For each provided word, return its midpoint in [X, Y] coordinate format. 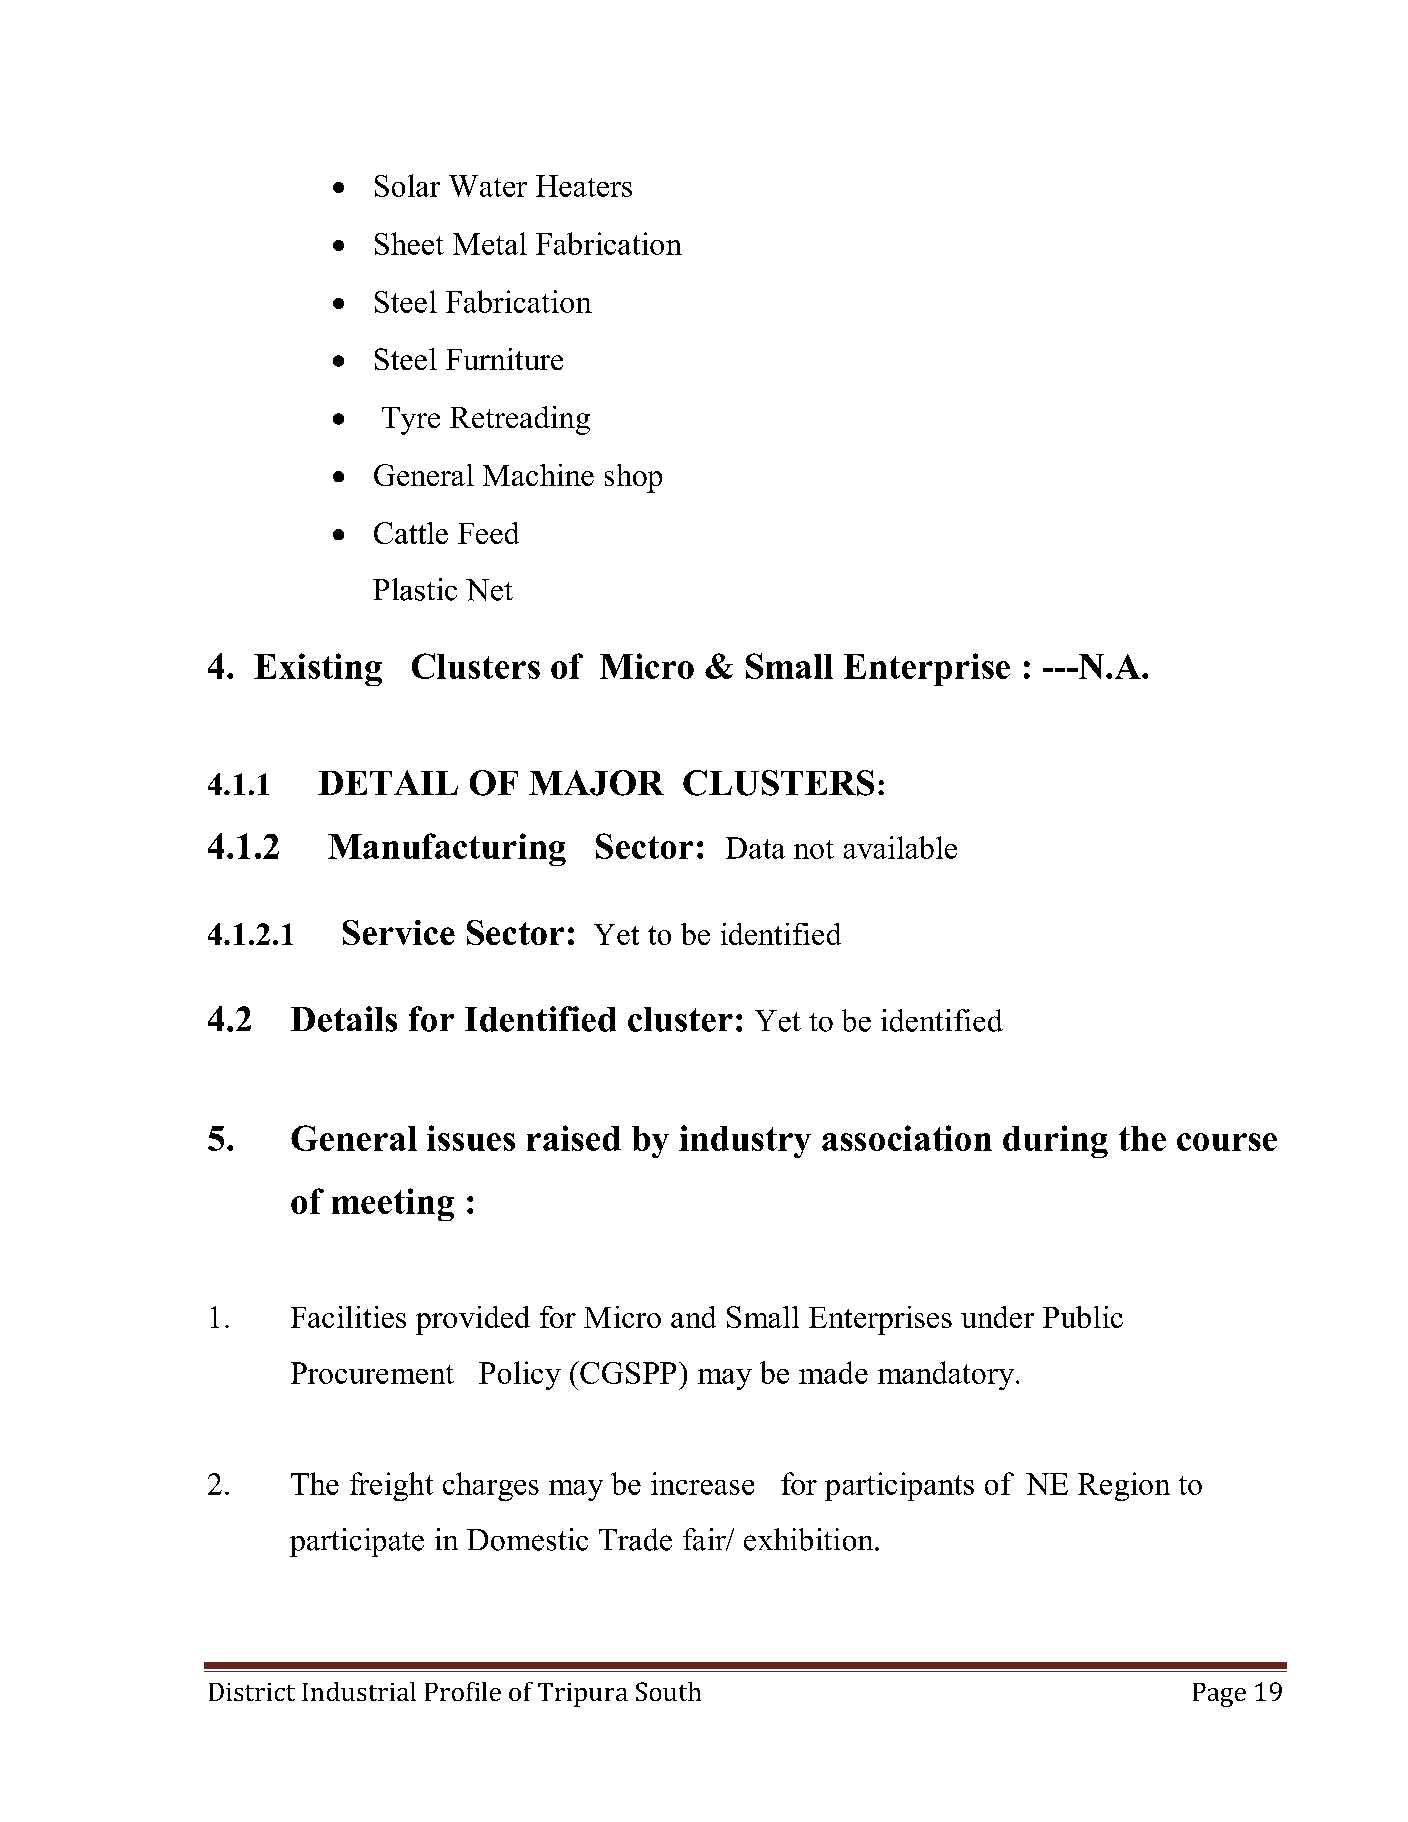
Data [755, 848]
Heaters [584, 186]
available [900, 847]
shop [633, 478]
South [668, 1691]
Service [399, 932]
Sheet [409, 243]
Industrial [359, 1691]
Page [1219, 1695]
